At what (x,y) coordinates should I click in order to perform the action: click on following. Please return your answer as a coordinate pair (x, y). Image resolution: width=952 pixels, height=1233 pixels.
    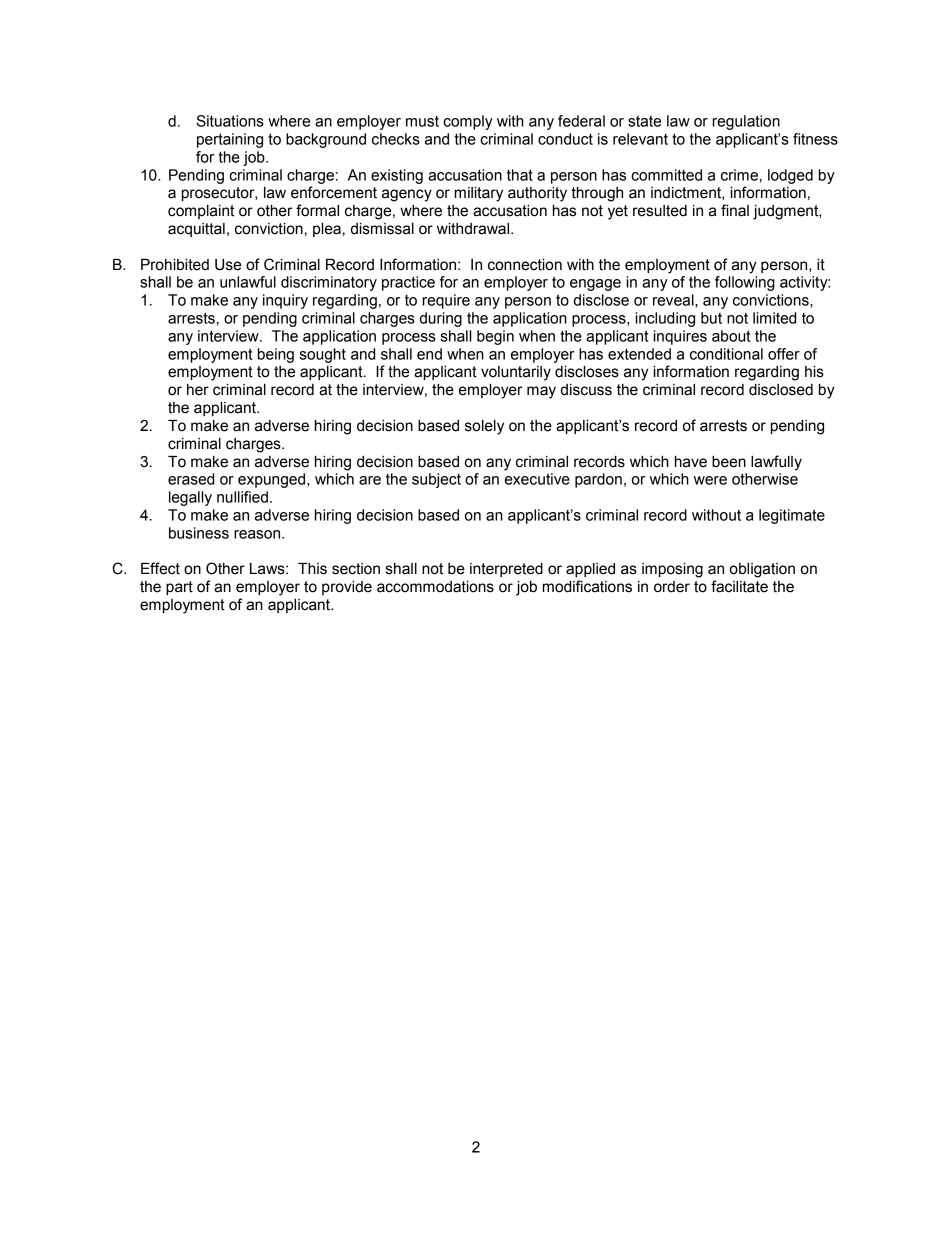
    Looking at the image, I should click on (745, 283).
